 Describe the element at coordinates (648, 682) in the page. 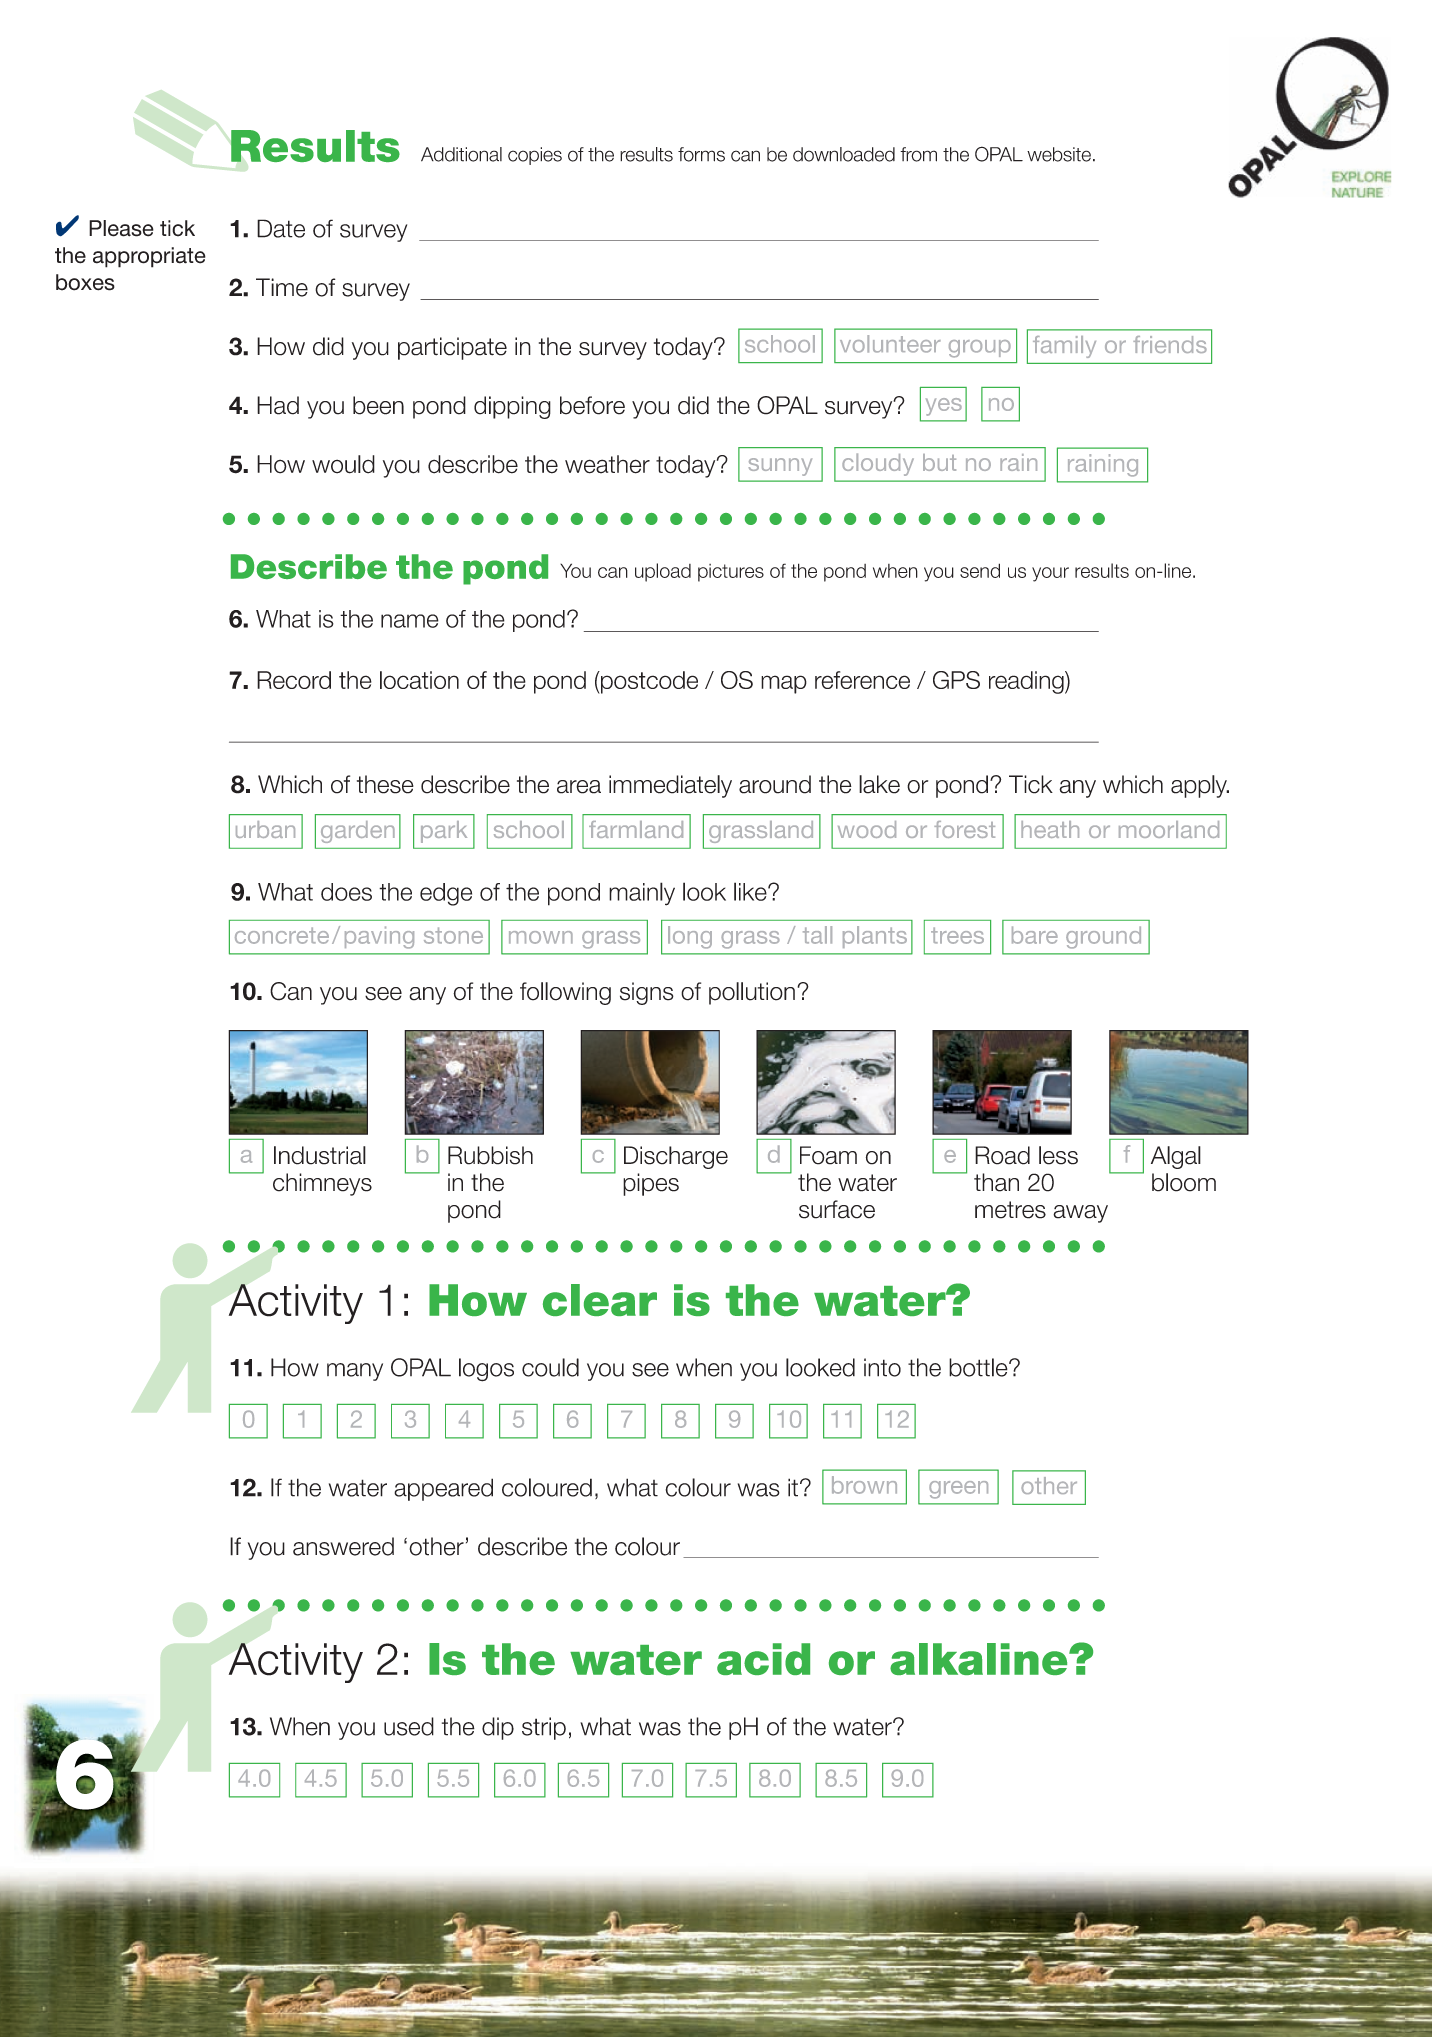

I see `postcode` at that location.
